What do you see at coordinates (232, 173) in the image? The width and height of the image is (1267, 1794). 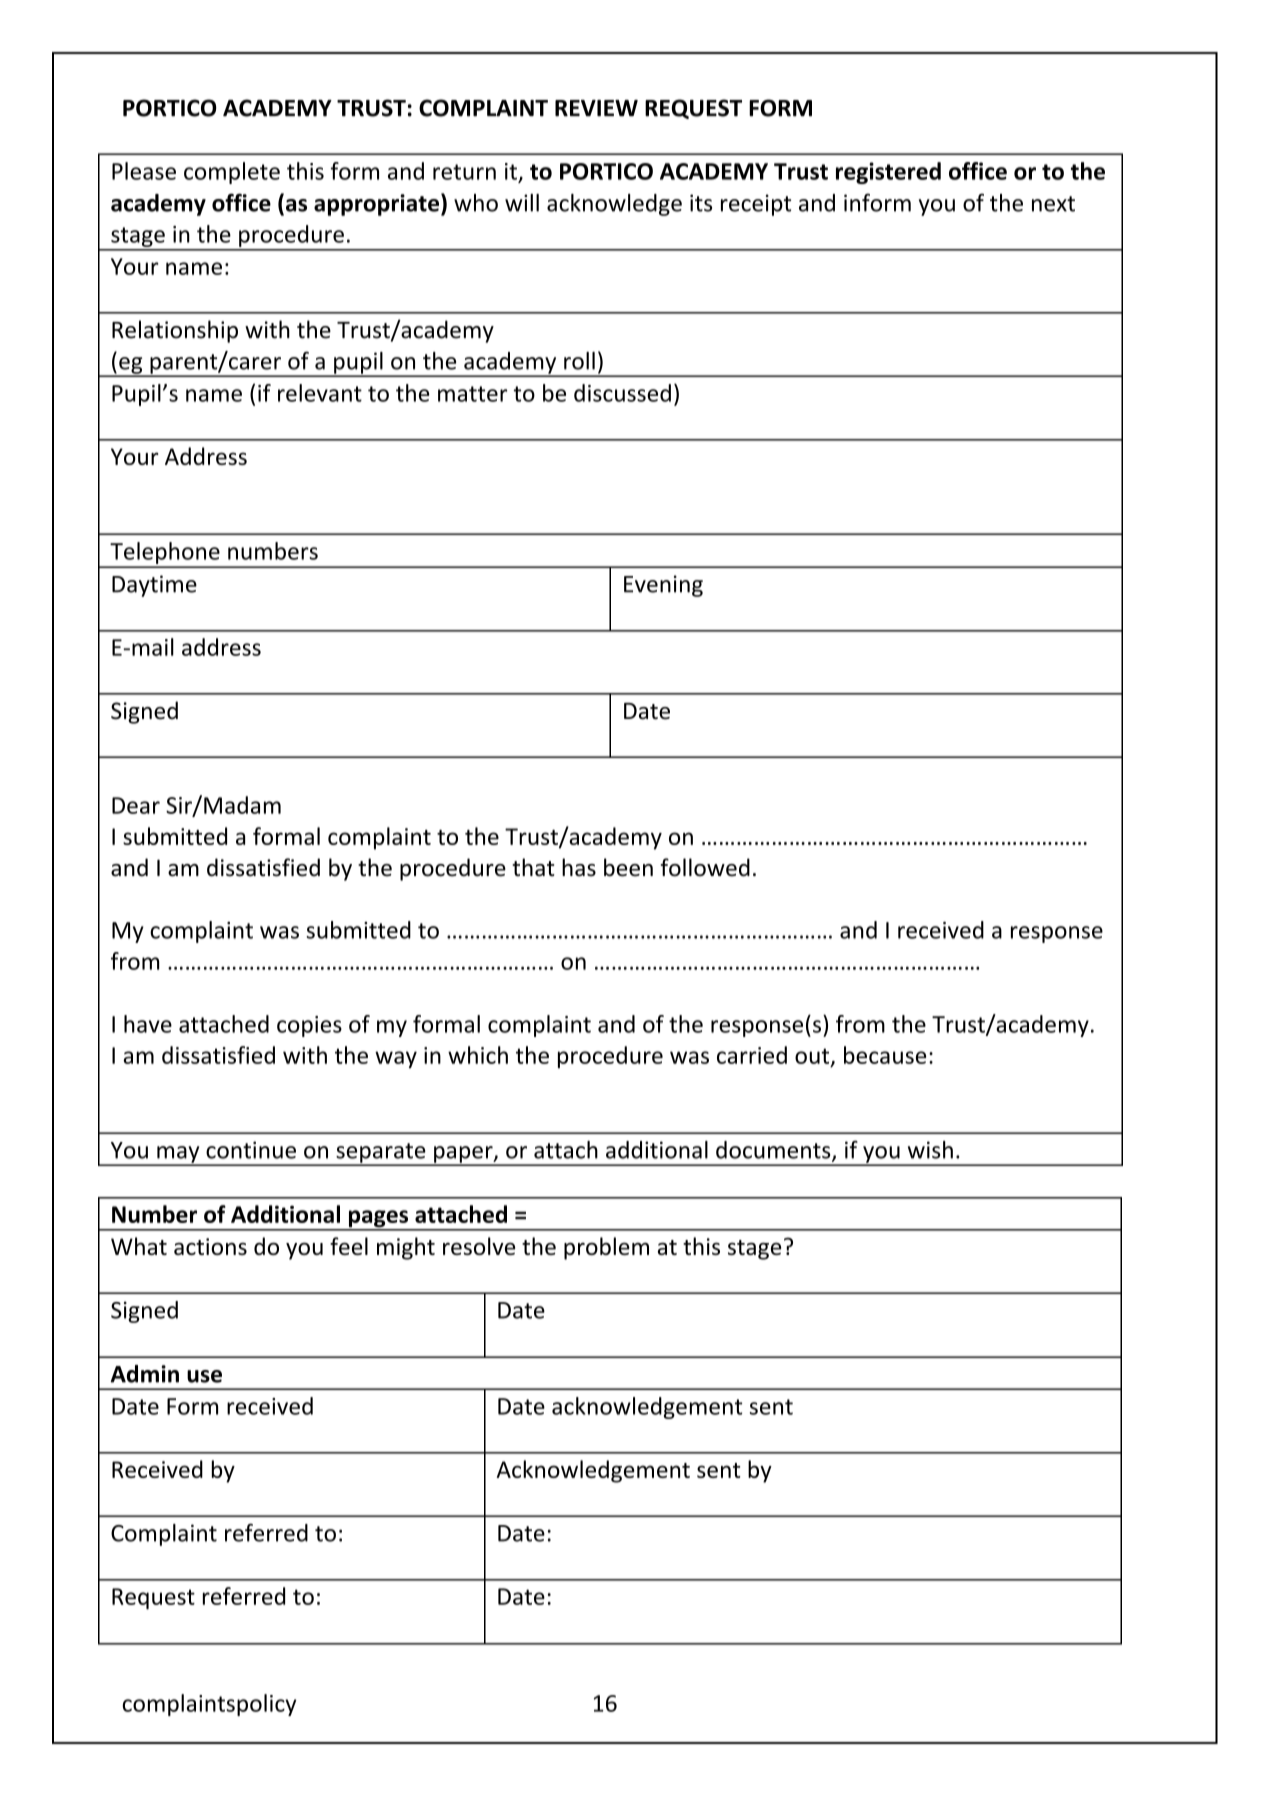 I see `complete` at bounding box center [232, 173].
